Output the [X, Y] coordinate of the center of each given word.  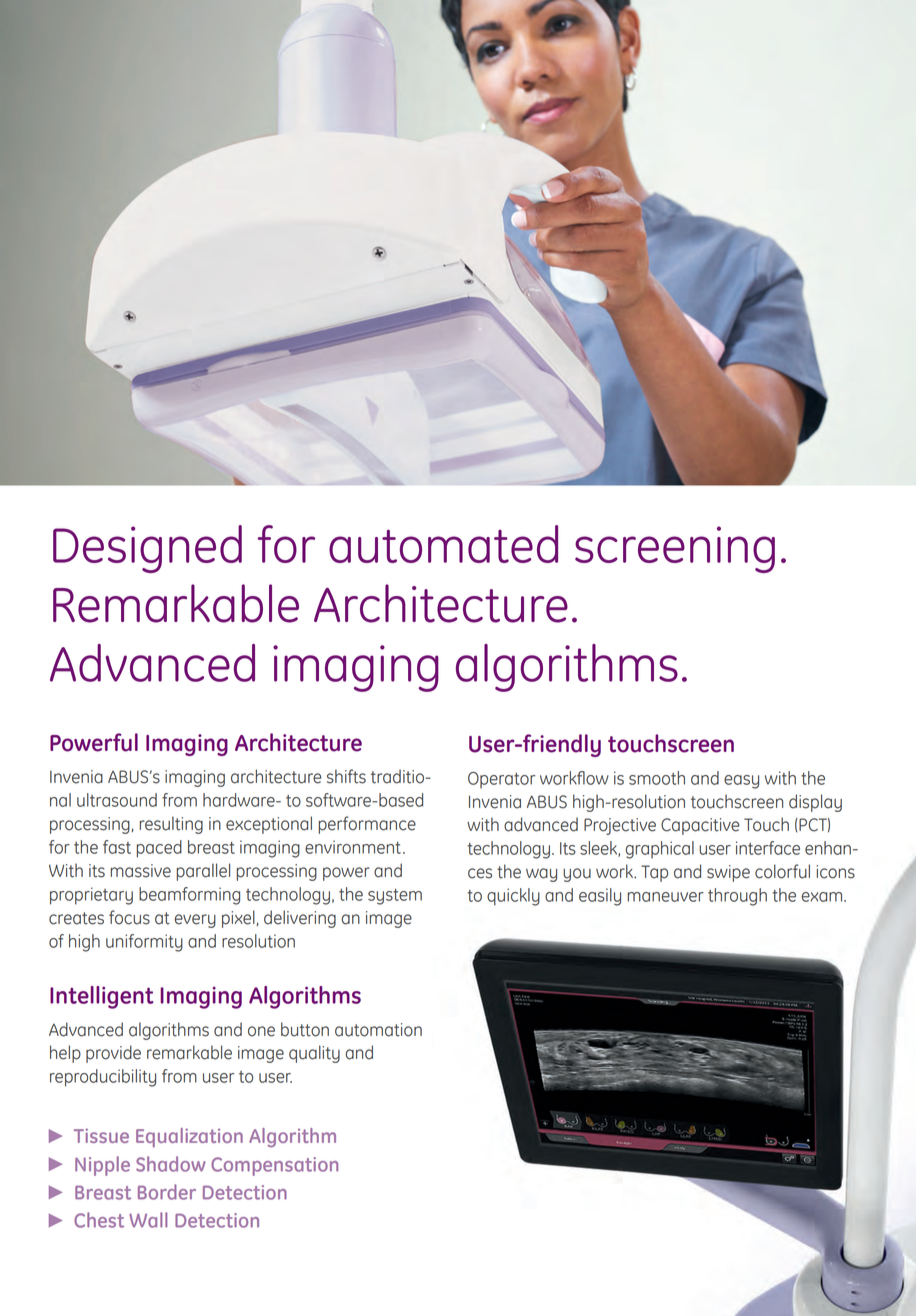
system [395, 897]
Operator [501, 780]
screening [675, 549]
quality [314, 1054]
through [737, 897]
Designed [147, 549]
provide [113, 1054]
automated [443, 544]
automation [378, 1030]
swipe [728, 873]
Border [167, 1192]
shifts [346, 776]
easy [741, 782]
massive [141, 871]
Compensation [274, 1166]
